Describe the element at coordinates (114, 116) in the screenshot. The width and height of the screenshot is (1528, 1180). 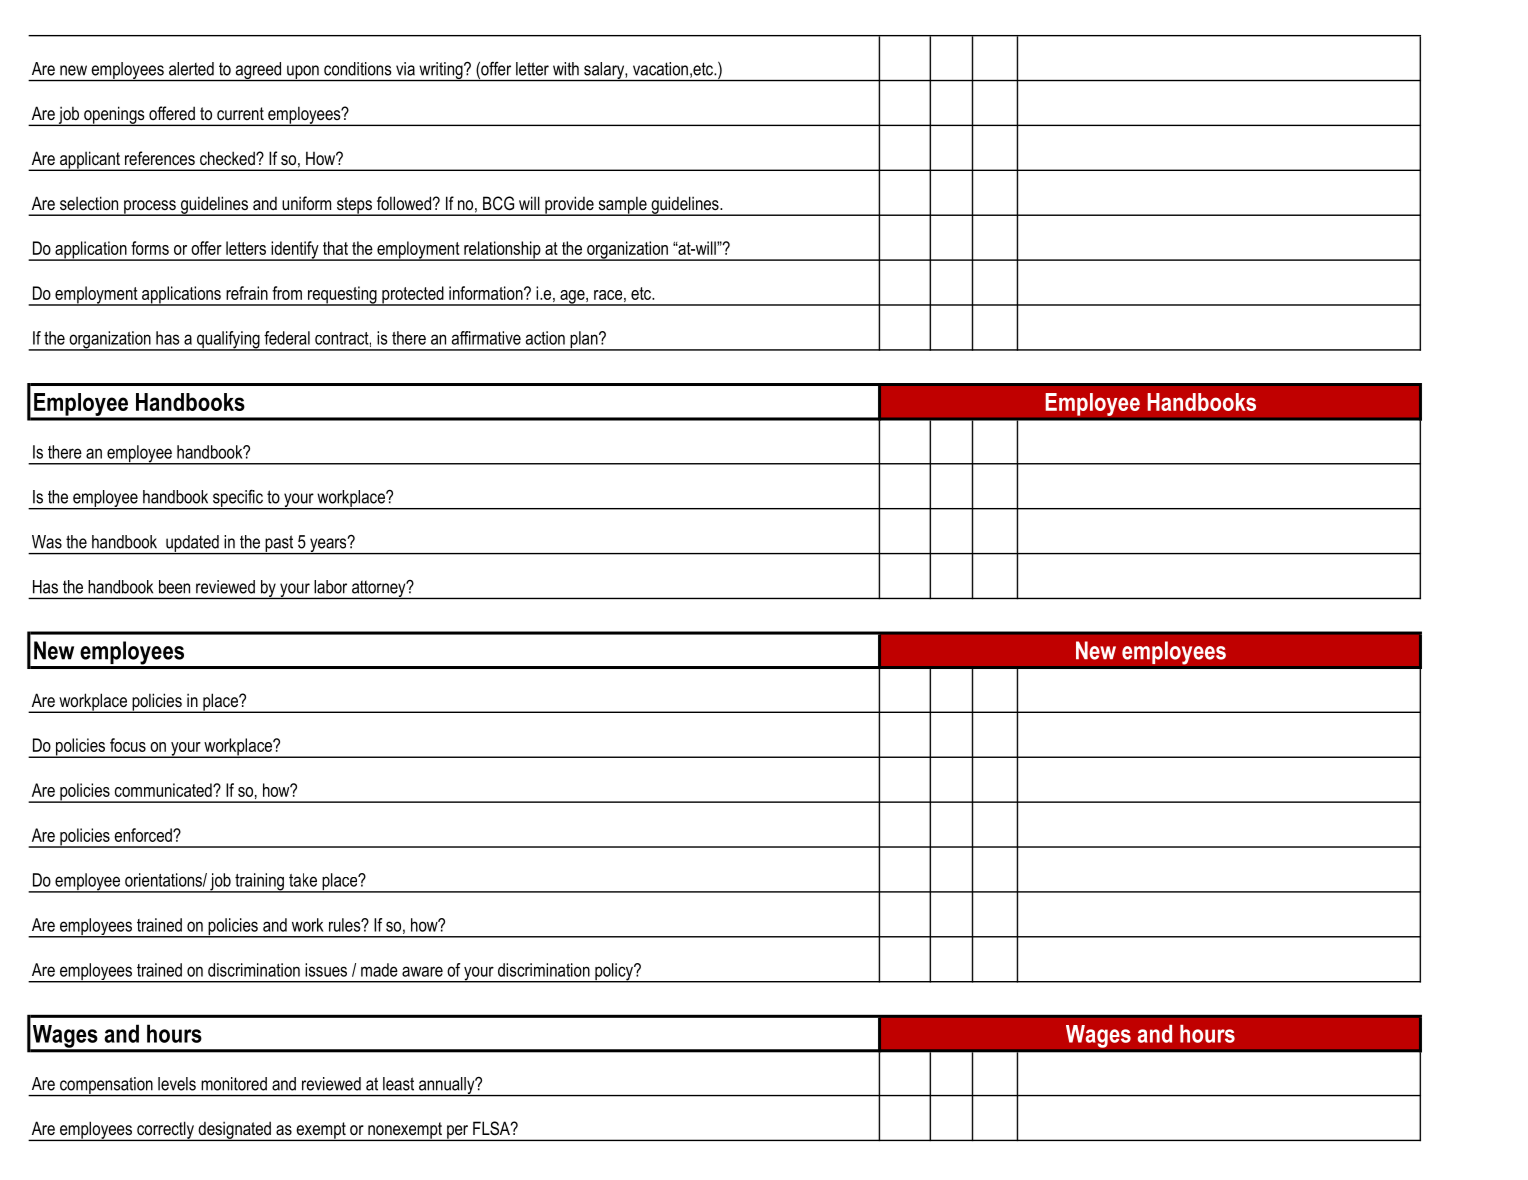
I see `openings` at that location.
